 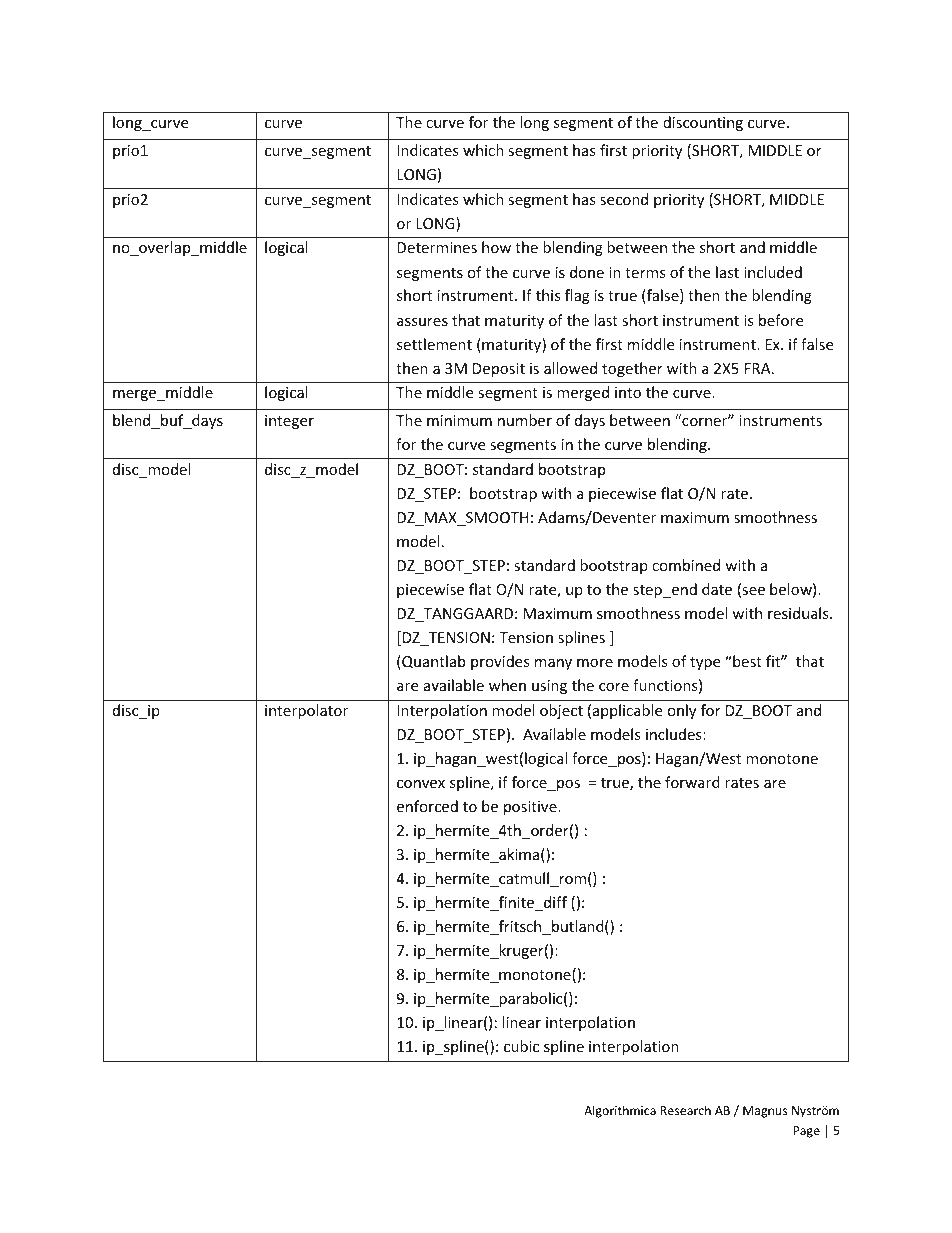 I want to click on Magnus, so click(x=765, y=1112).
